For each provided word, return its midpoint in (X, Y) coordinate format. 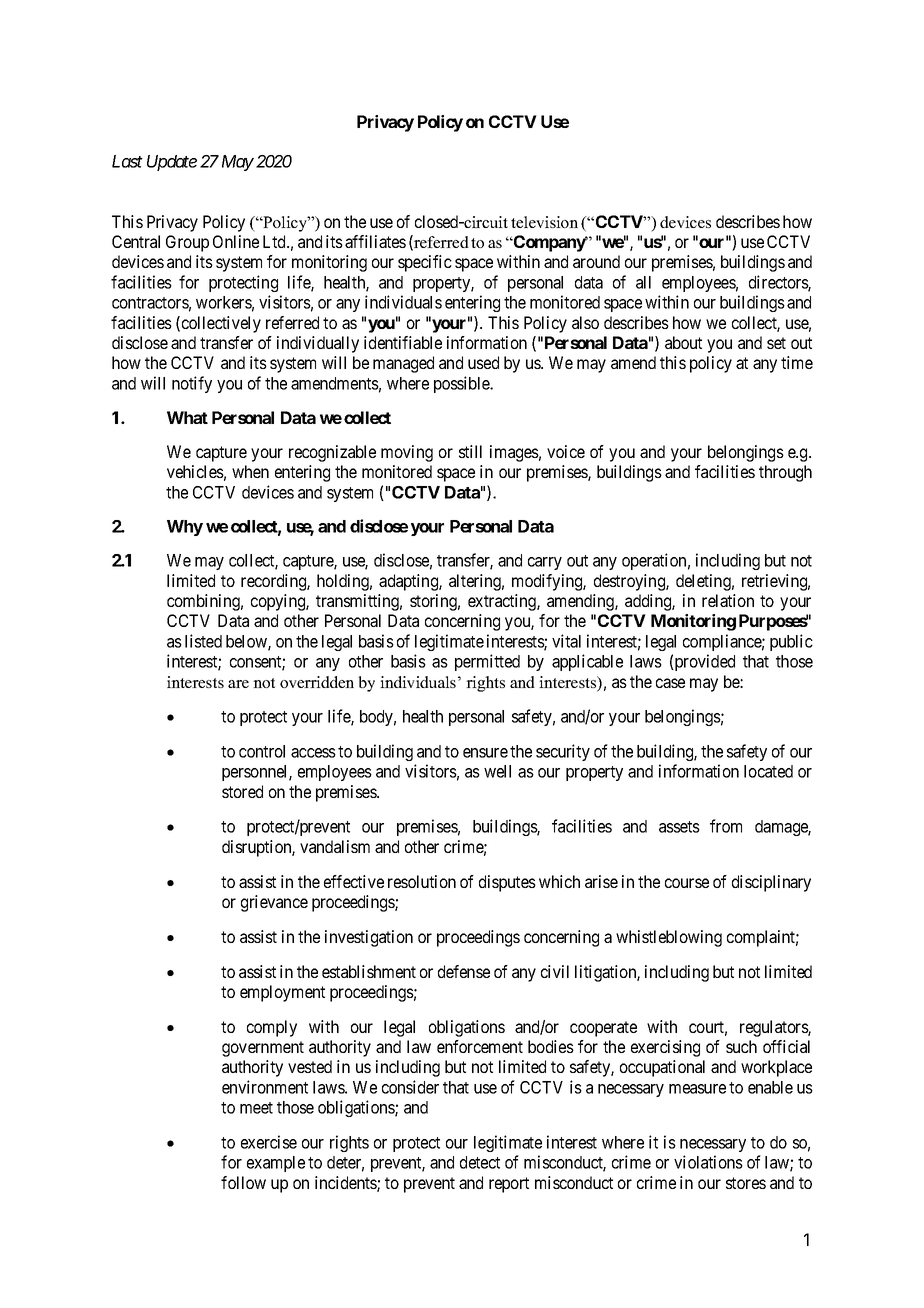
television (544, 222)
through (785, 473)
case (670, 683)
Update (172, 163)
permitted (487, 662)
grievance (274, 903)
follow (243, 1182)
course (687, 883)
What (187, 417)
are (238, 684)
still (470, 451)
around (596, 261)
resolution (422, 881)
